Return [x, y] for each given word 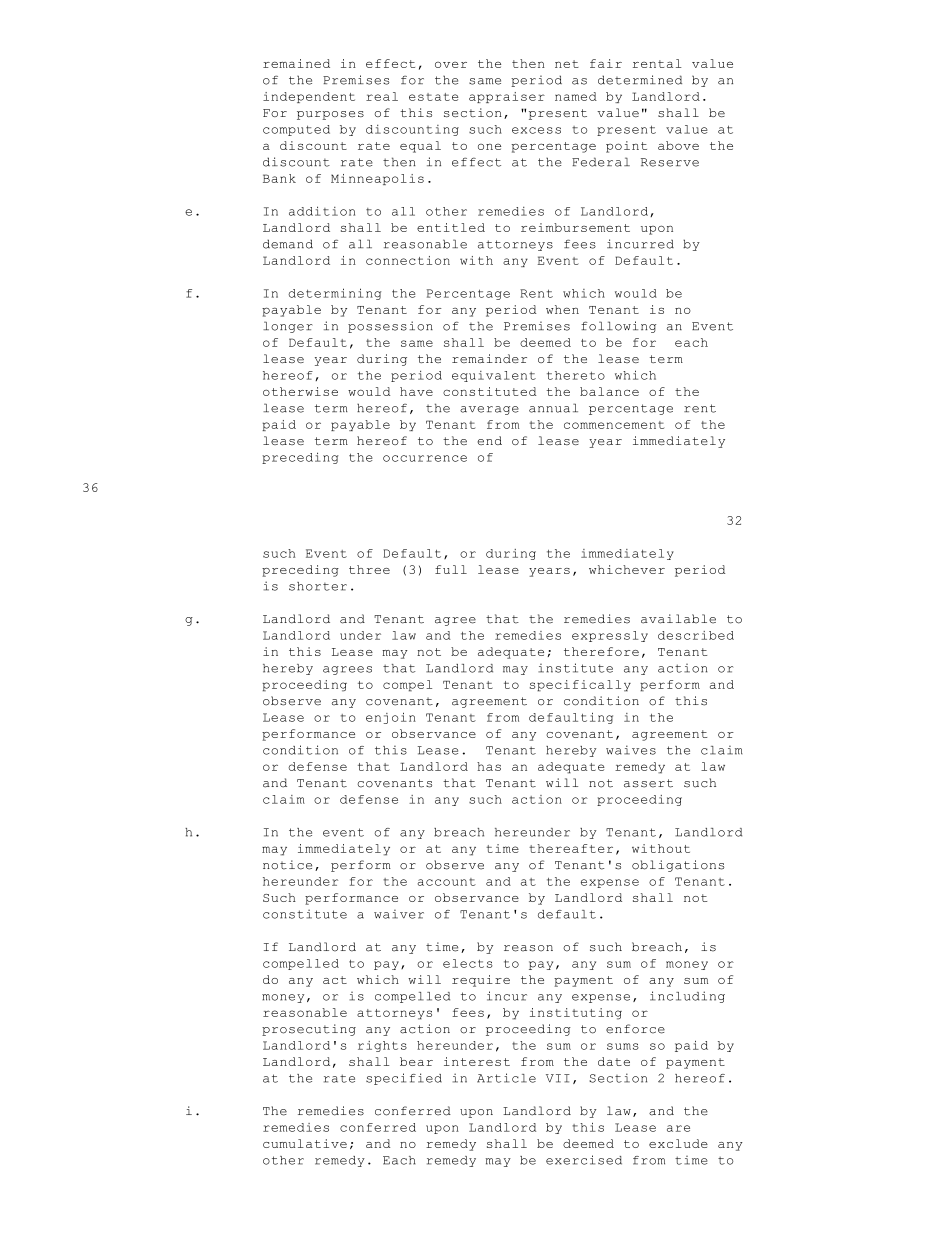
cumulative [305, 1143]
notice [287, 865]
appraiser [507, 97]
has [489, 766]
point [626, 147]
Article [506, 1078]
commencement [614, 425]
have [416, 391]
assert [648, 783]
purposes [330, 115]
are [678, 1128]
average [489, 410]
